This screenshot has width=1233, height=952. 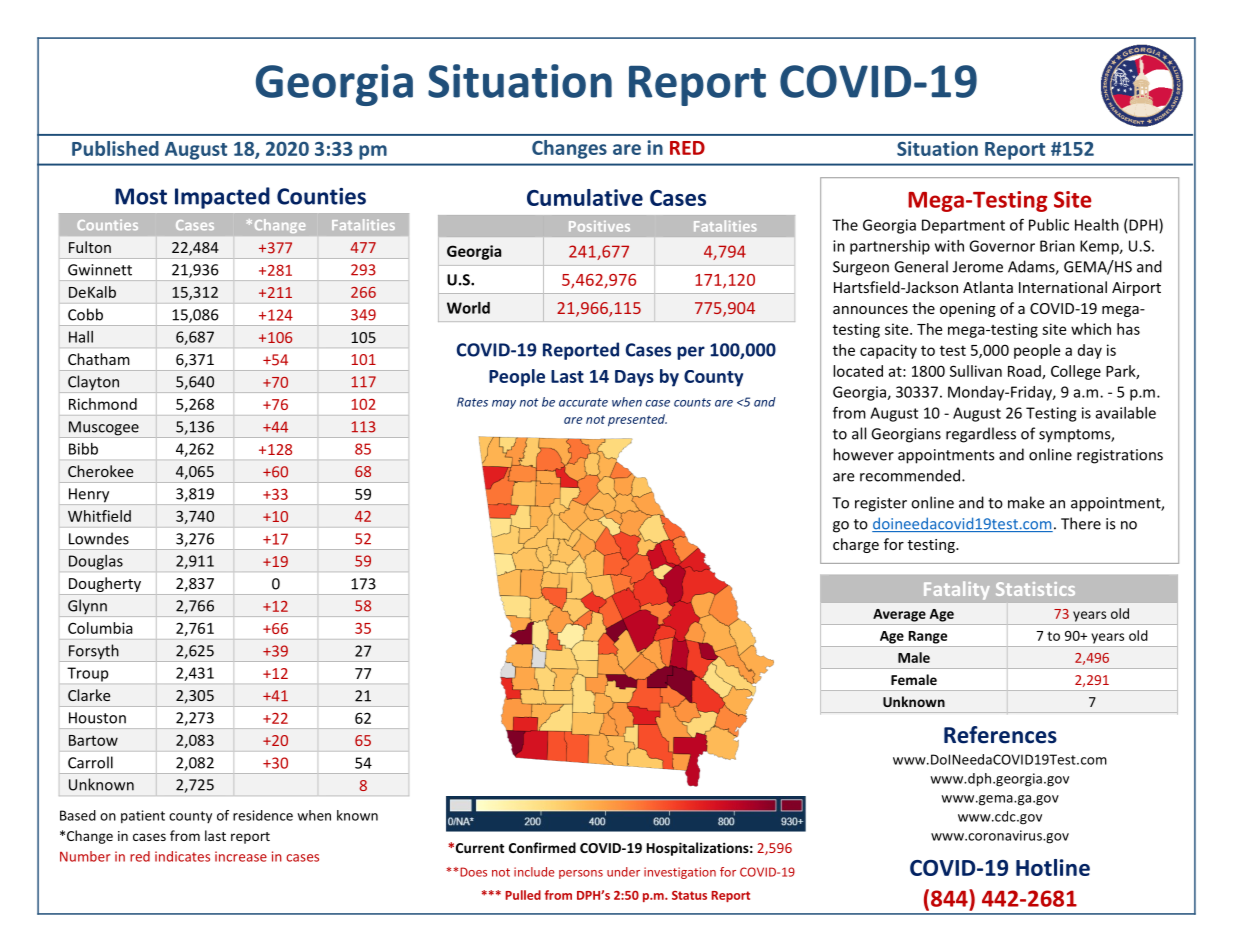 What do you see at coordinates (1049, 225) in the screenshot?
I see `Public` at bounding box center [1049, 225].
